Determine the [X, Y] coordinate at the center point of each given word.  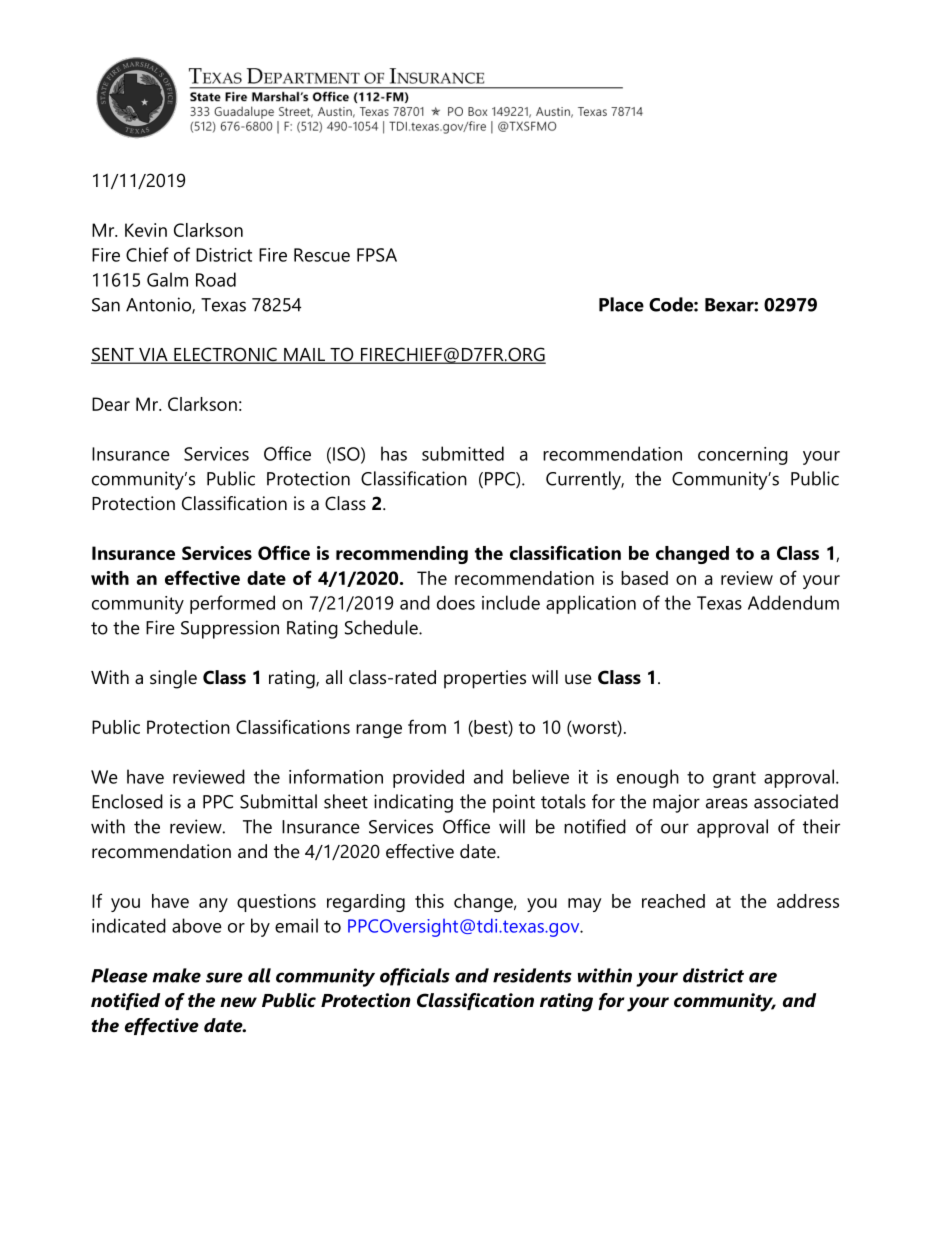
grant [734, 779]
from [427, 726]
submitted [463, 453]
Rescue [322, 255]
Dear [111, 404]
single [173, 679]
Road [216, 279]
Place [621, 304]
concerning [743, 456]
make [176, 975]
